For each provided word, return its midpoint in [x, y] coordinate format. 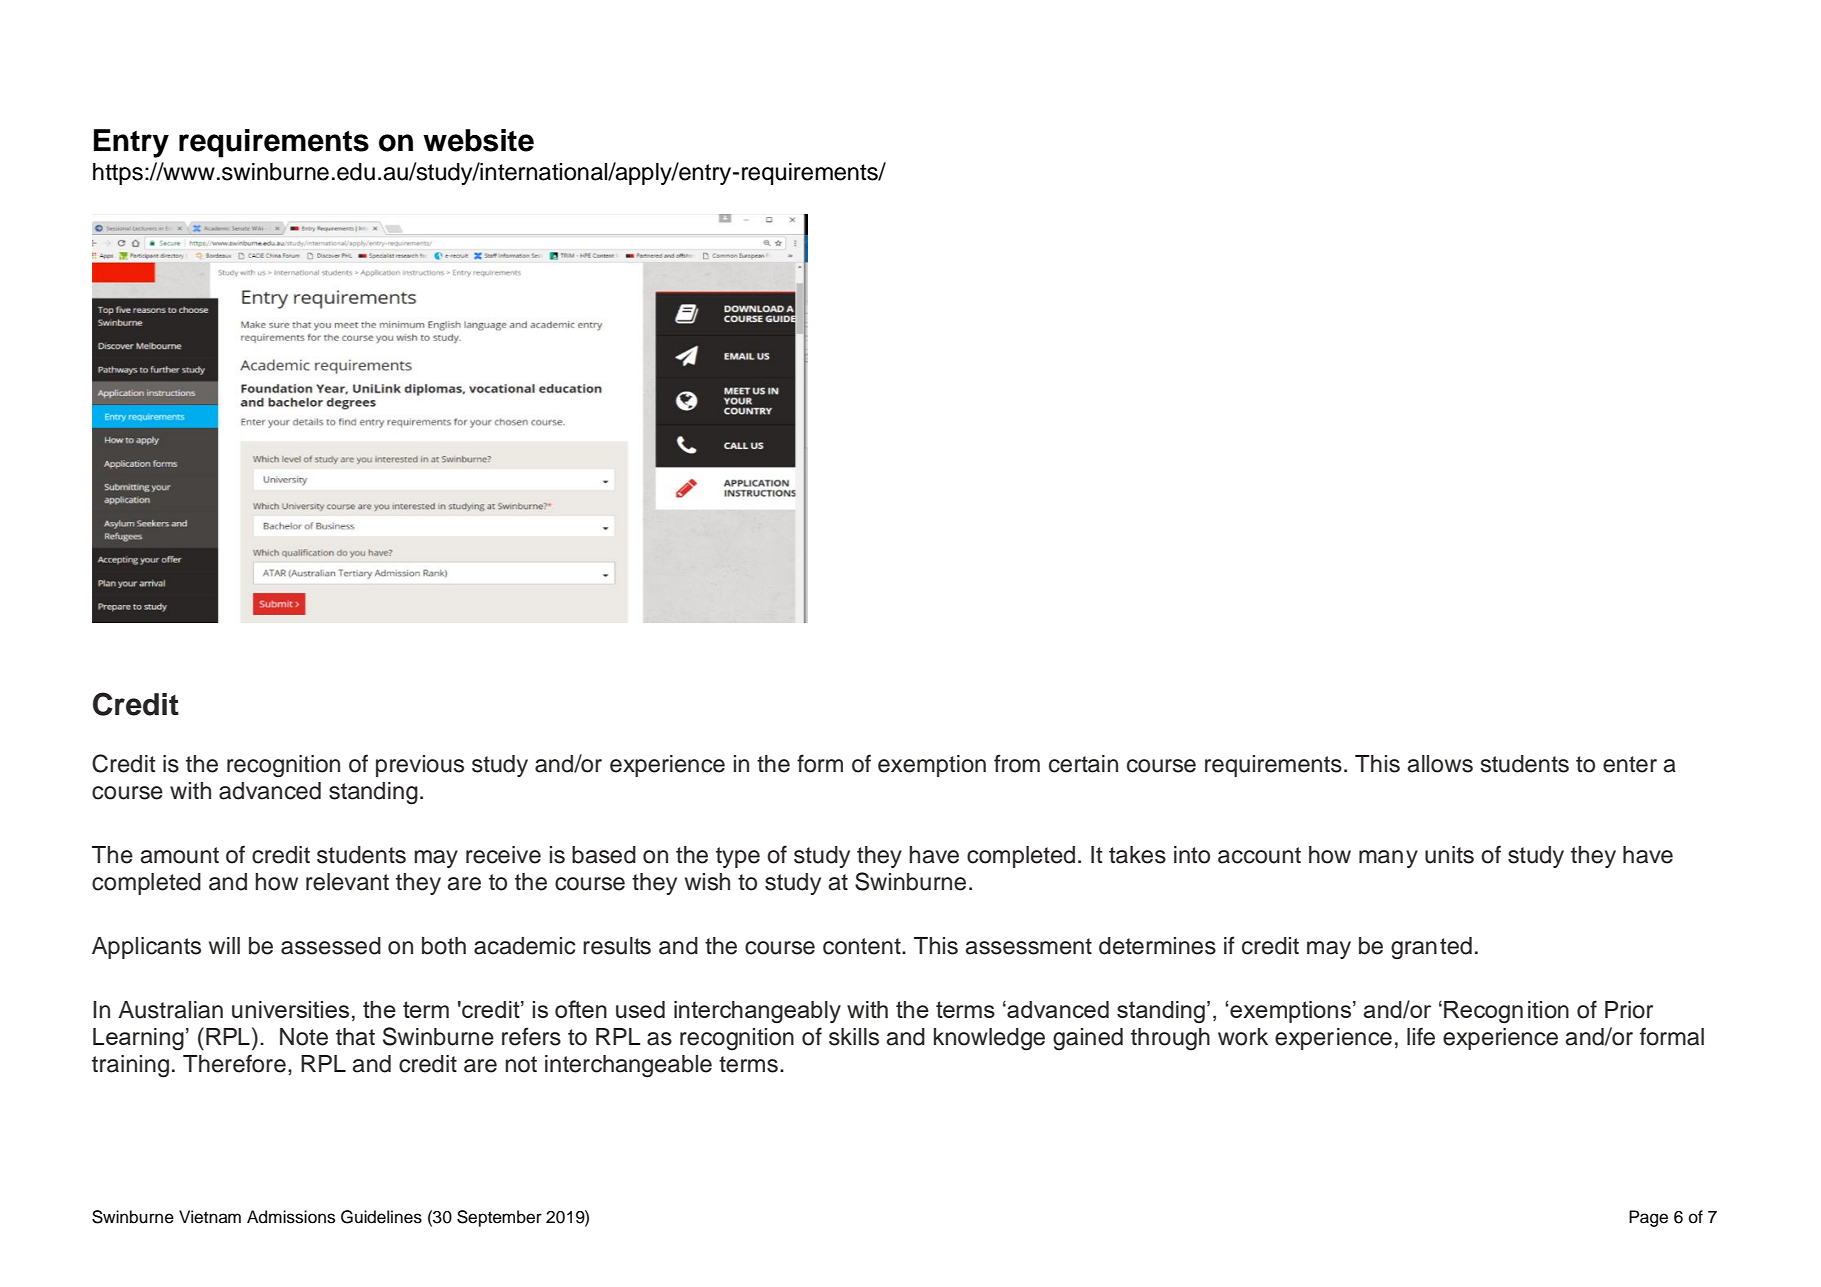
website [478, 140]
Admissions [291, 1217]
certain [1083, 764]
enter [1630, 764]
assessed [331, 946]
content [863, 946]
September [499, 1218]
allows [1440, 764]
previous [420, 766]
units [1449, 855]
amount [180, 855]
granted [1431, 948]
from [1017, 763]
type [738, 857]
